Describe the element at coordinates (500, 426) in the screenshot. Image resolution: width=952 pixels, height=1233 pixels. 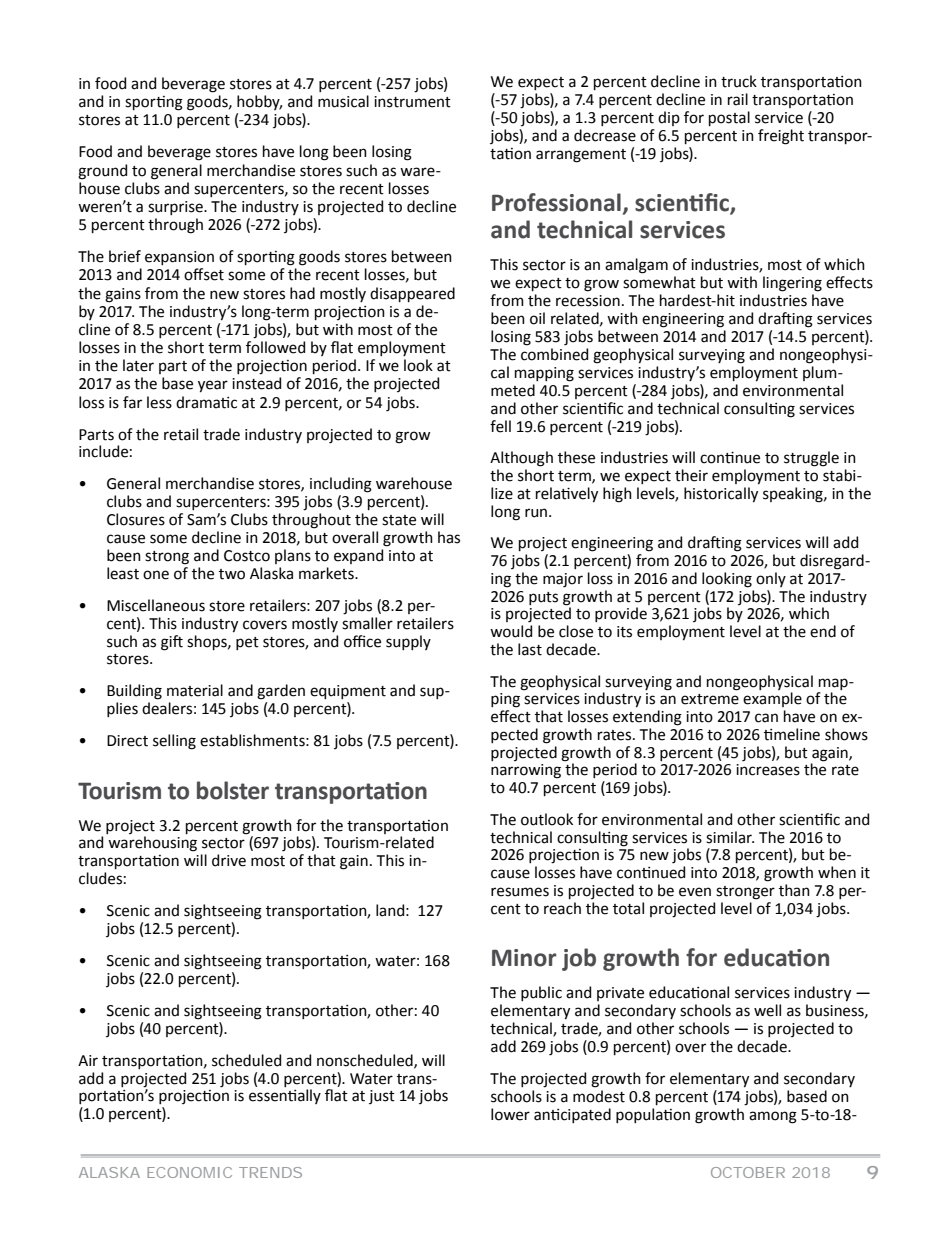
I see `fell` at that location.
